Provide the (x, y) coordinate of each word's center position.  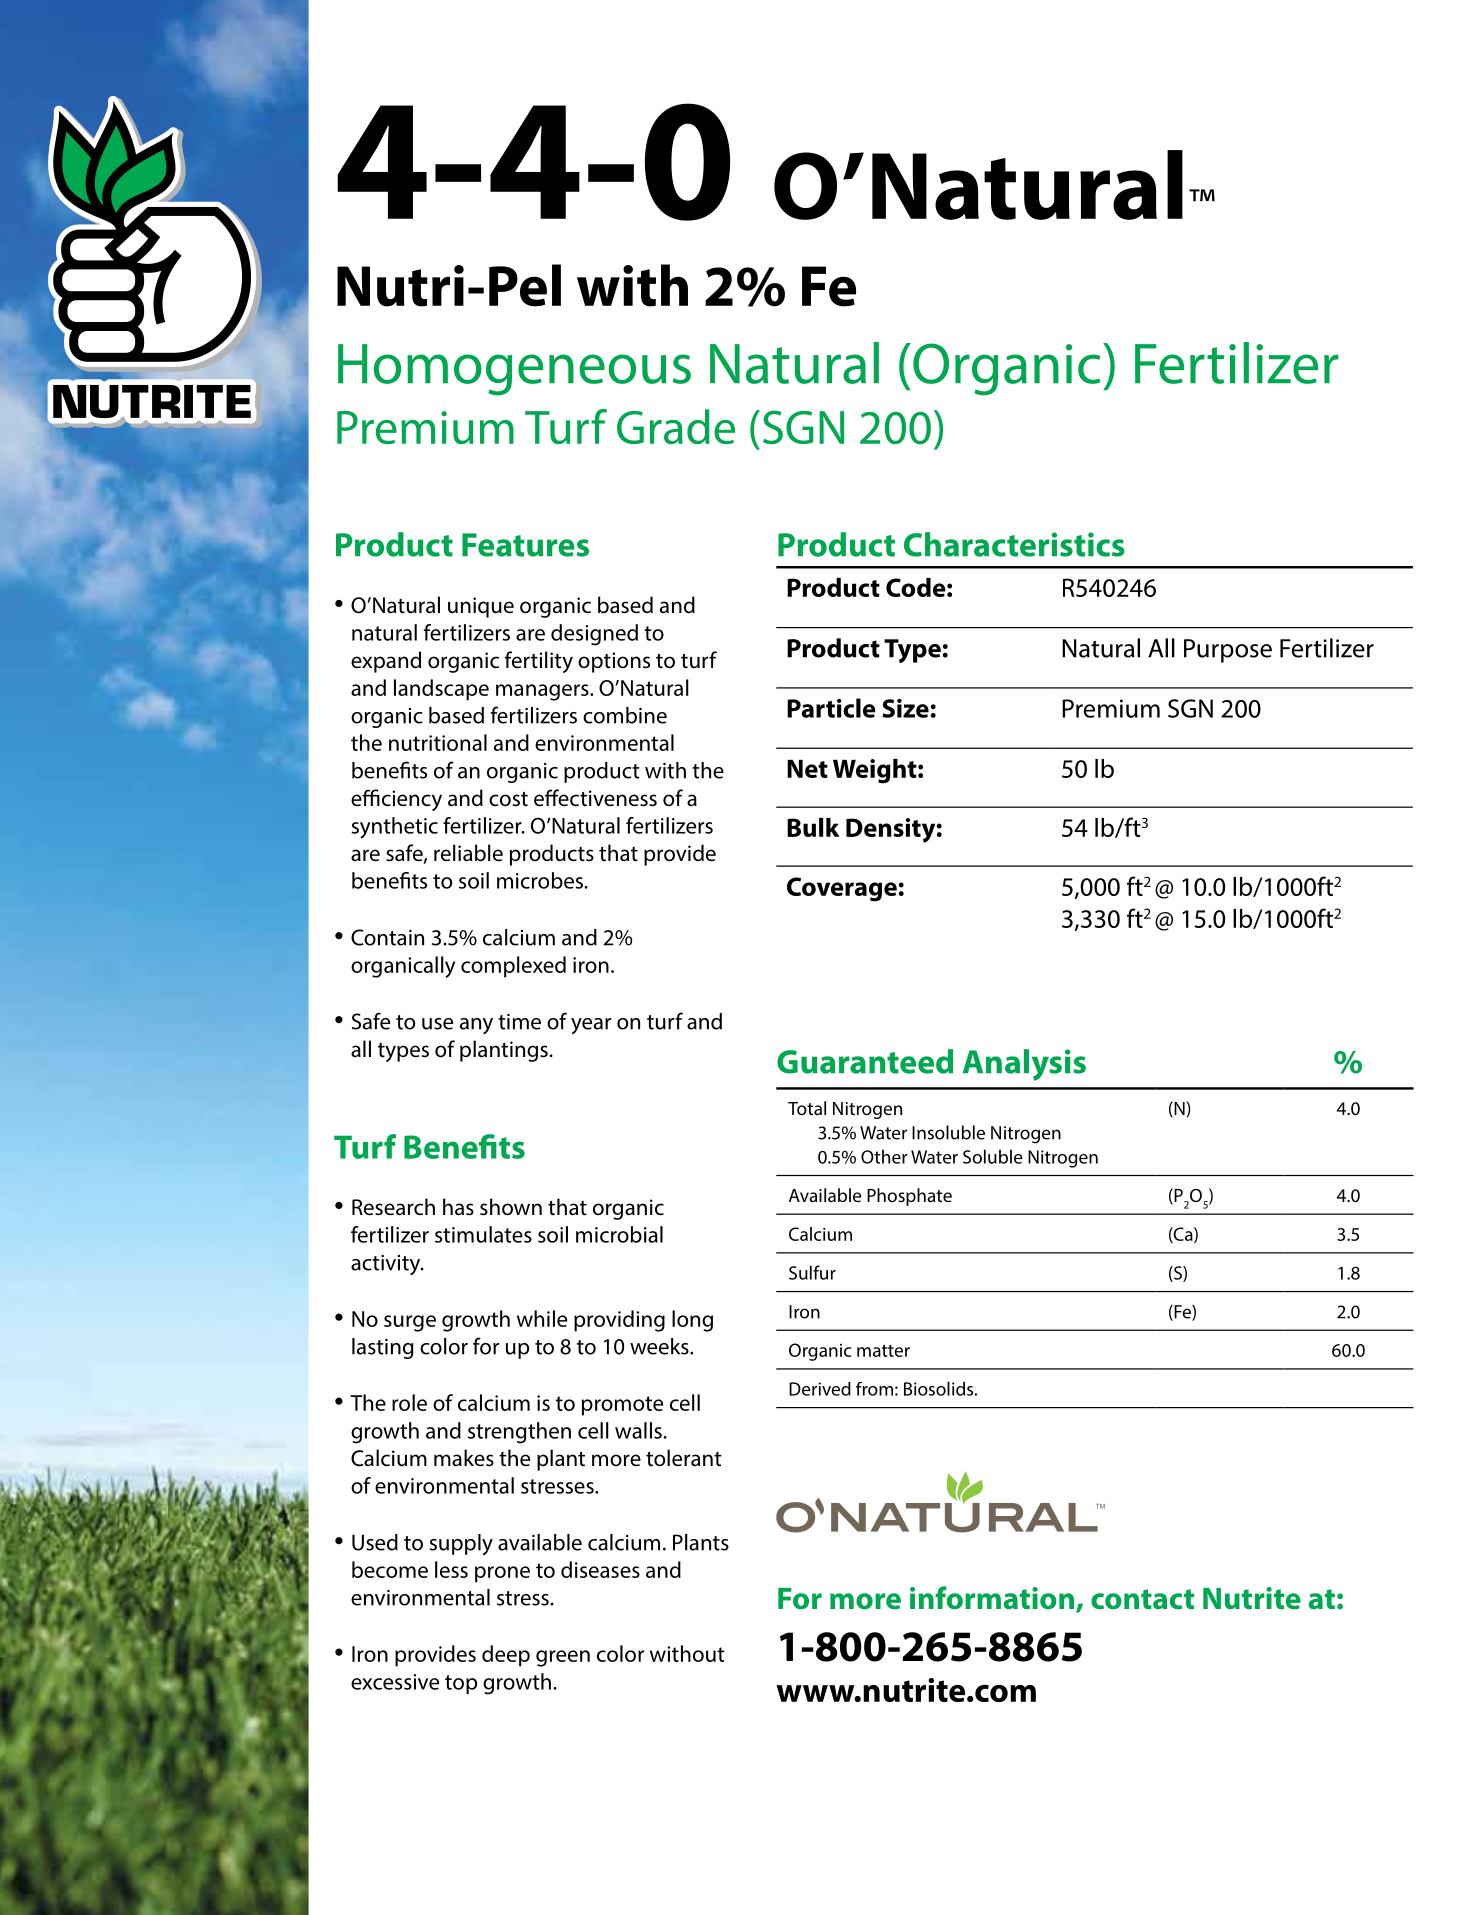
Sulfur (812, 1272)
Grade (676, 426)
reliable (468, 853)
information (992, 1598)
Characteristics (1014, 544)
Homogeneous (514, 370)
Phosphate (909, 1197)
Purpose (1228, 651)
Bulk (813, 827)
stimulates (483, 1234)
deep (506, 1656)
